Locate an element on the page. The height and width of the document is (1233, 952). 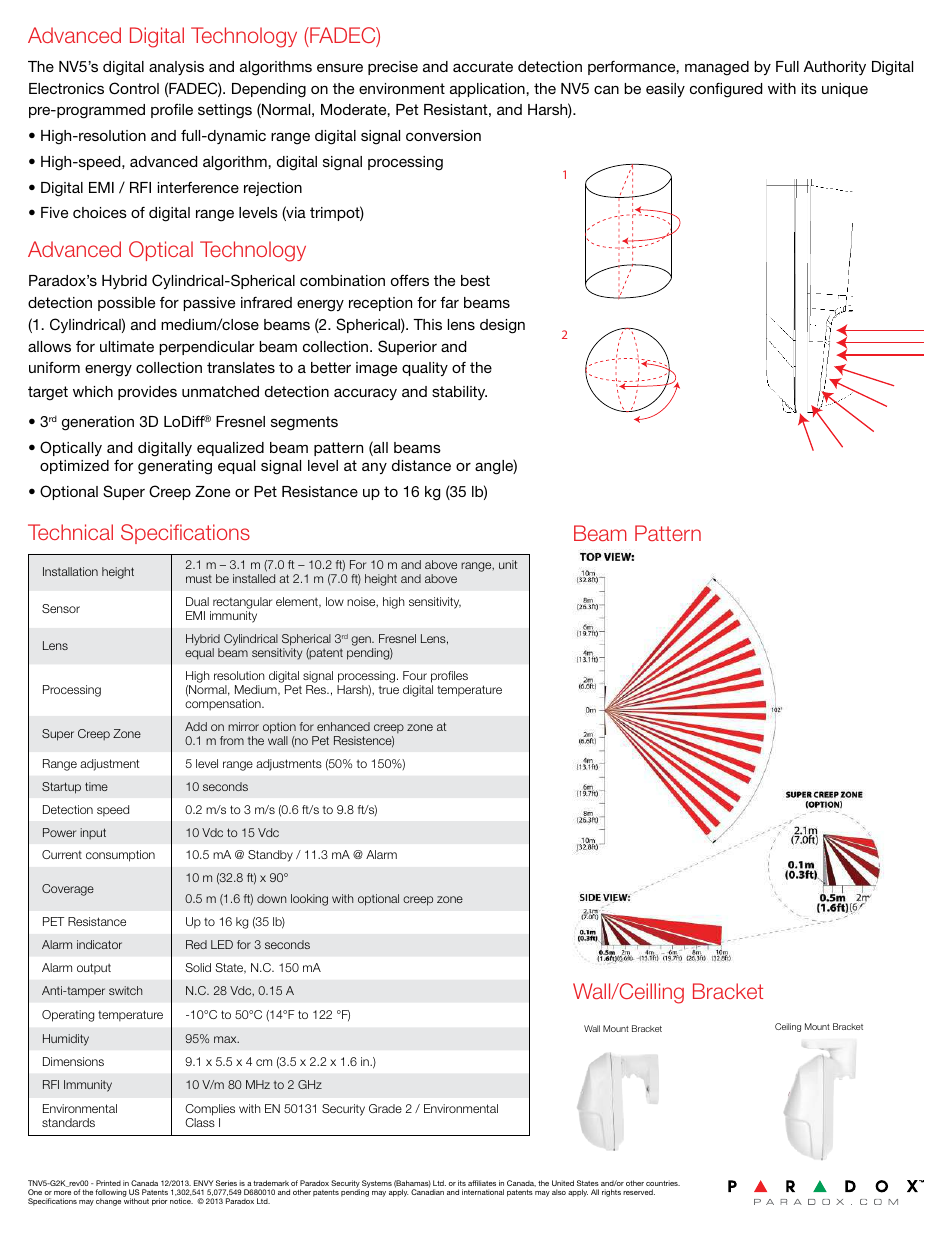
Control is located at coordinates (134, 88).
